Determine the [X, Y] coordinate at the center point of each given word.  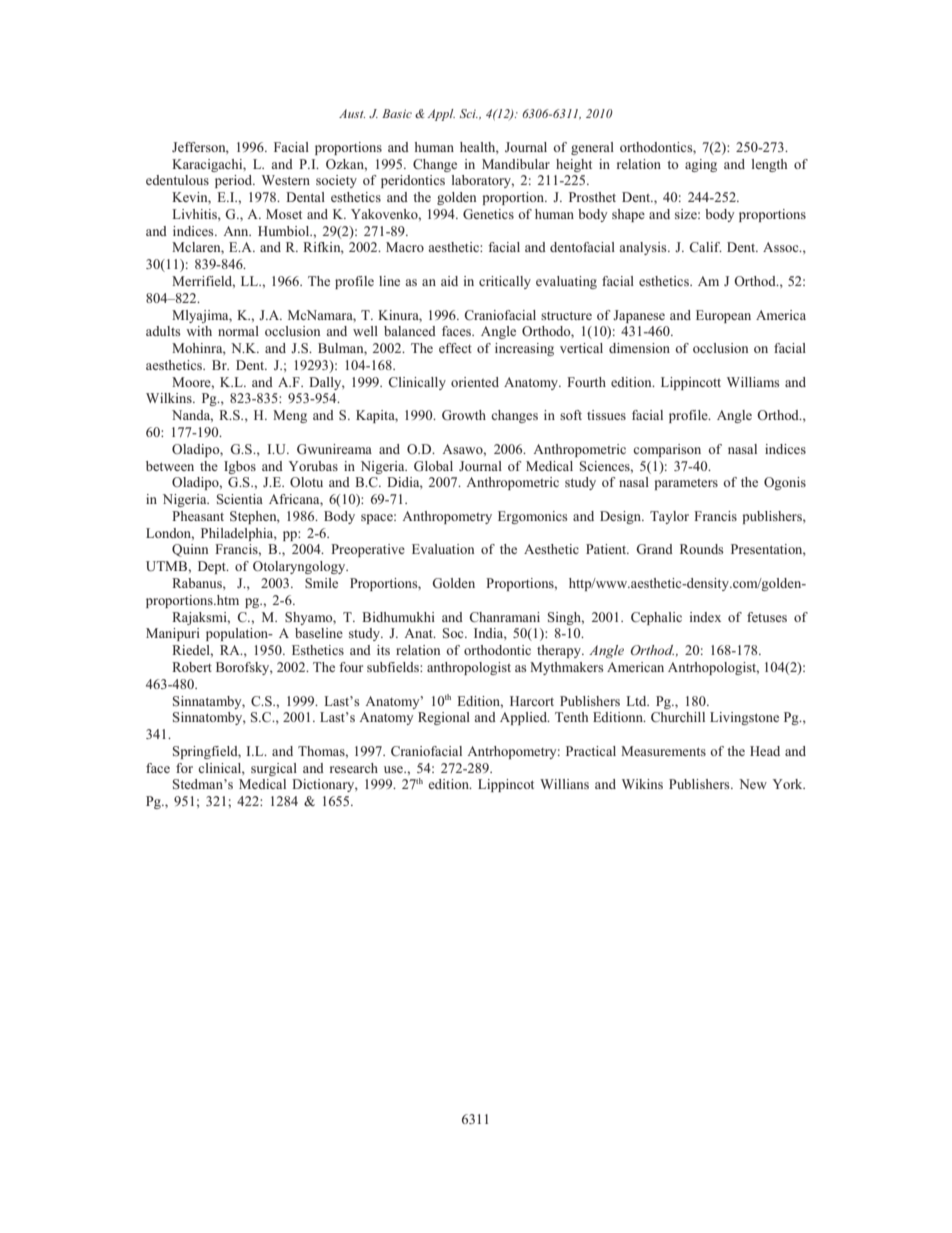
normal [238, 331]
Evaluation [443, 549]
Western [286, 180]
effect [455, 348]
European [723, 316]
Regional [444, 718]
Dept [213, 567]
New [753, 784]
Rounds [702, 549]
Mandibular [516, 164]
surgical [274, 769]
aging [701, 165]
